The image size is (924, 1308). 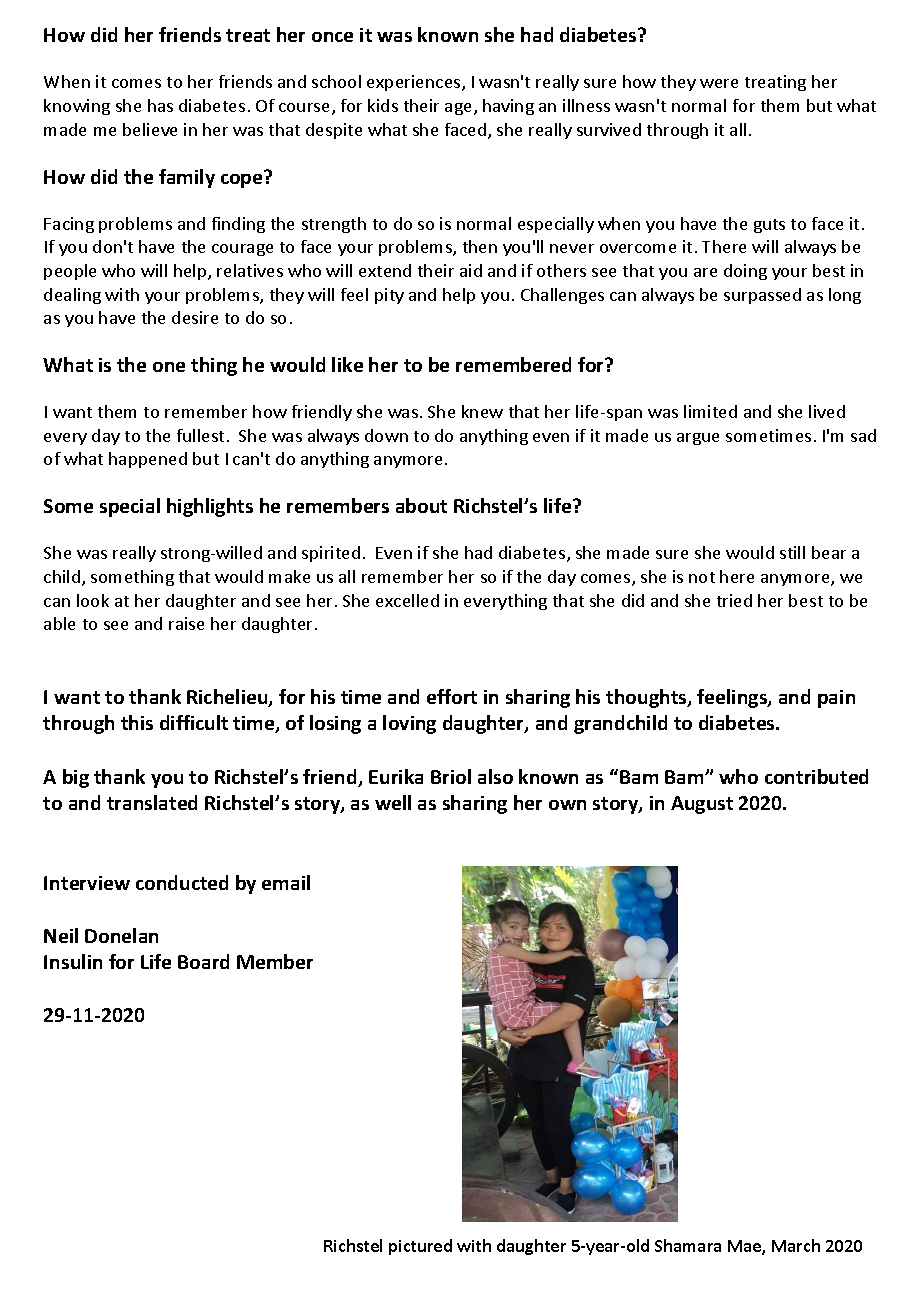 What do you see at coordinates (393, 802) in the screenshot?
I see `well` at bounding box center [393, 802].
